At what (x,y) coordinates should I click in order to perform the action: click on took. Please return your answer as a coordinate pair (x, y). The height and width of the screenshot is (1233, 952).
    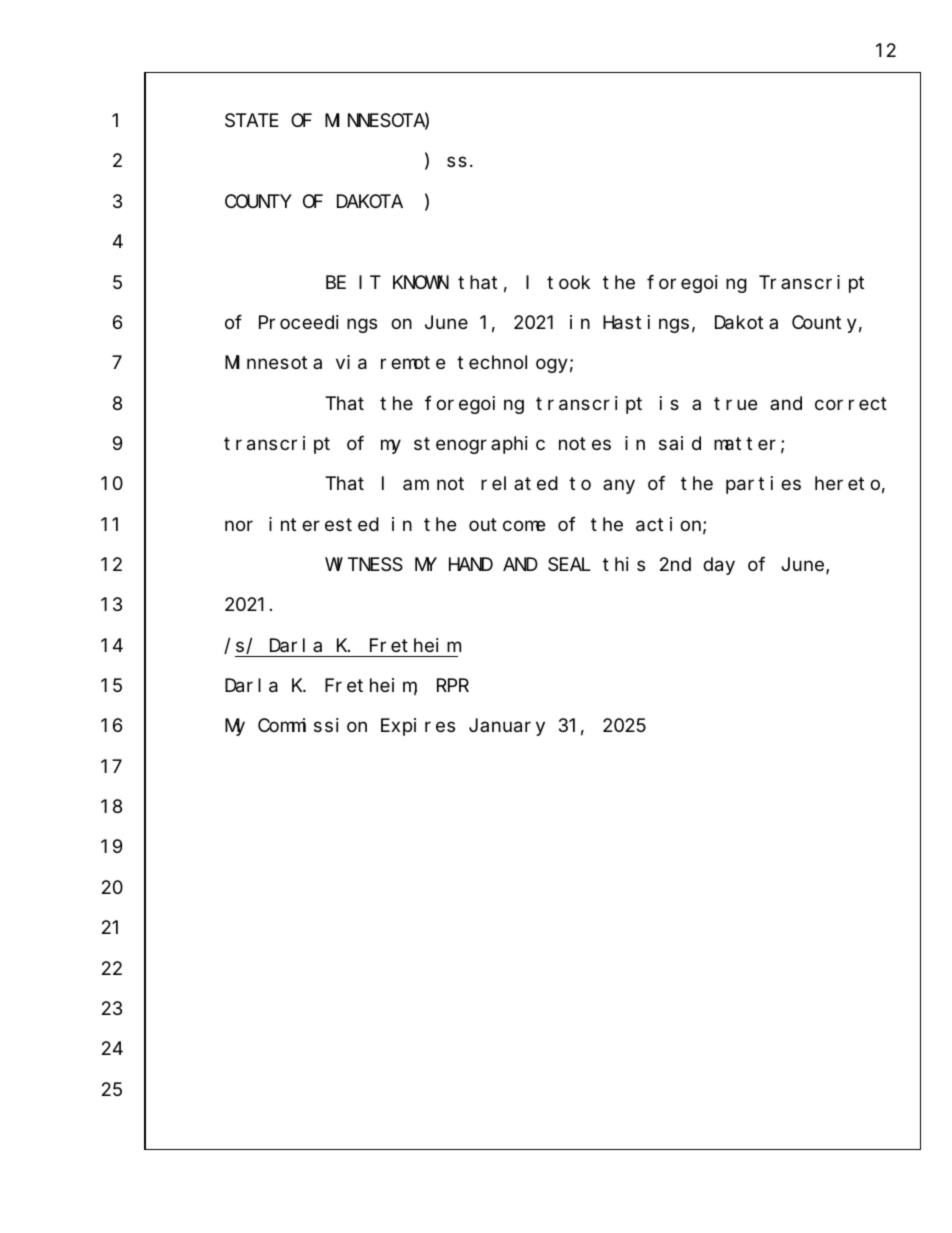
    Looking at the image, I should click on (568, 282).
